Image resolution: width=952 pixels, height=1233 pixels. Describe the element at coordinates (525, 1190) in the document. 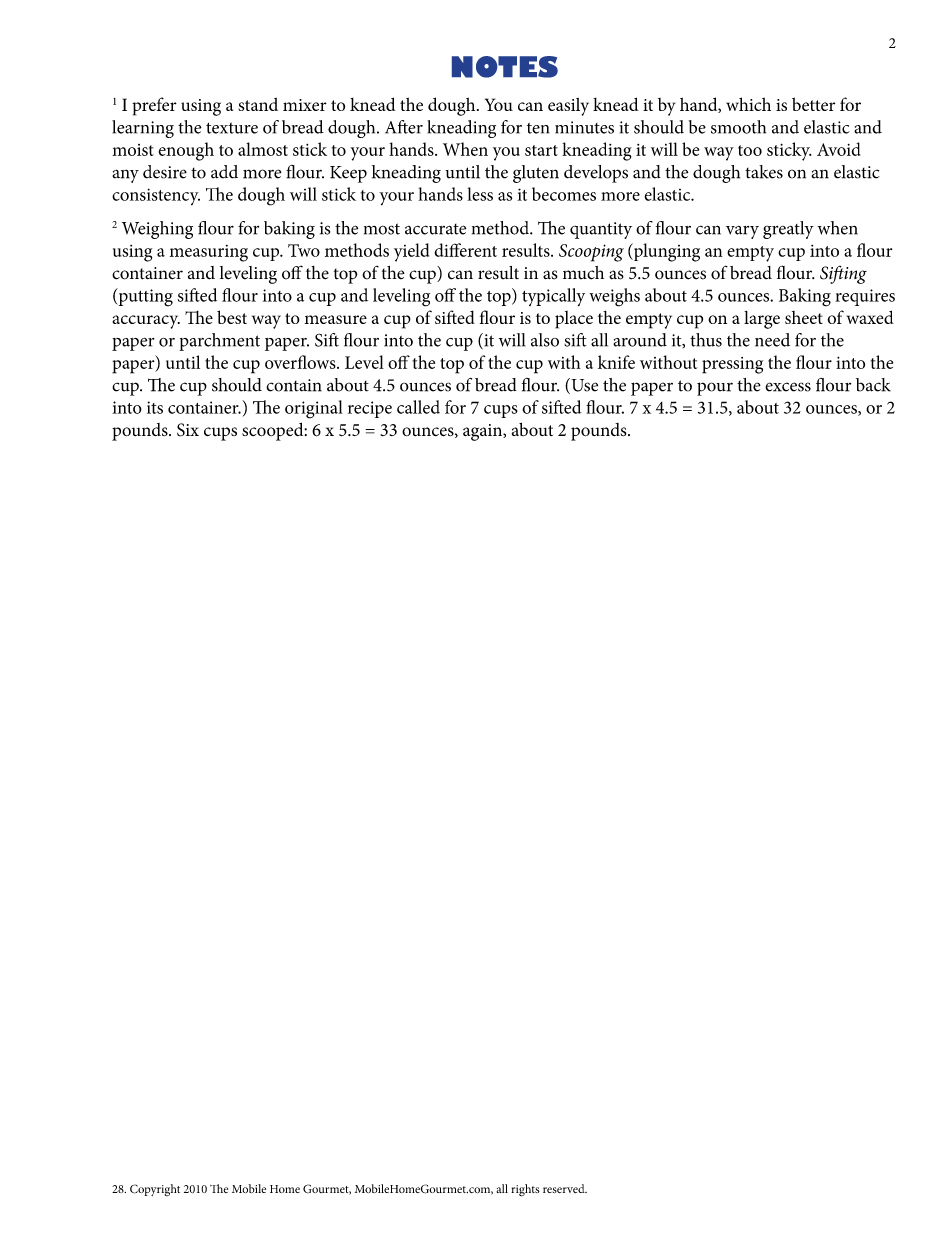

I see `rights` at that location.
